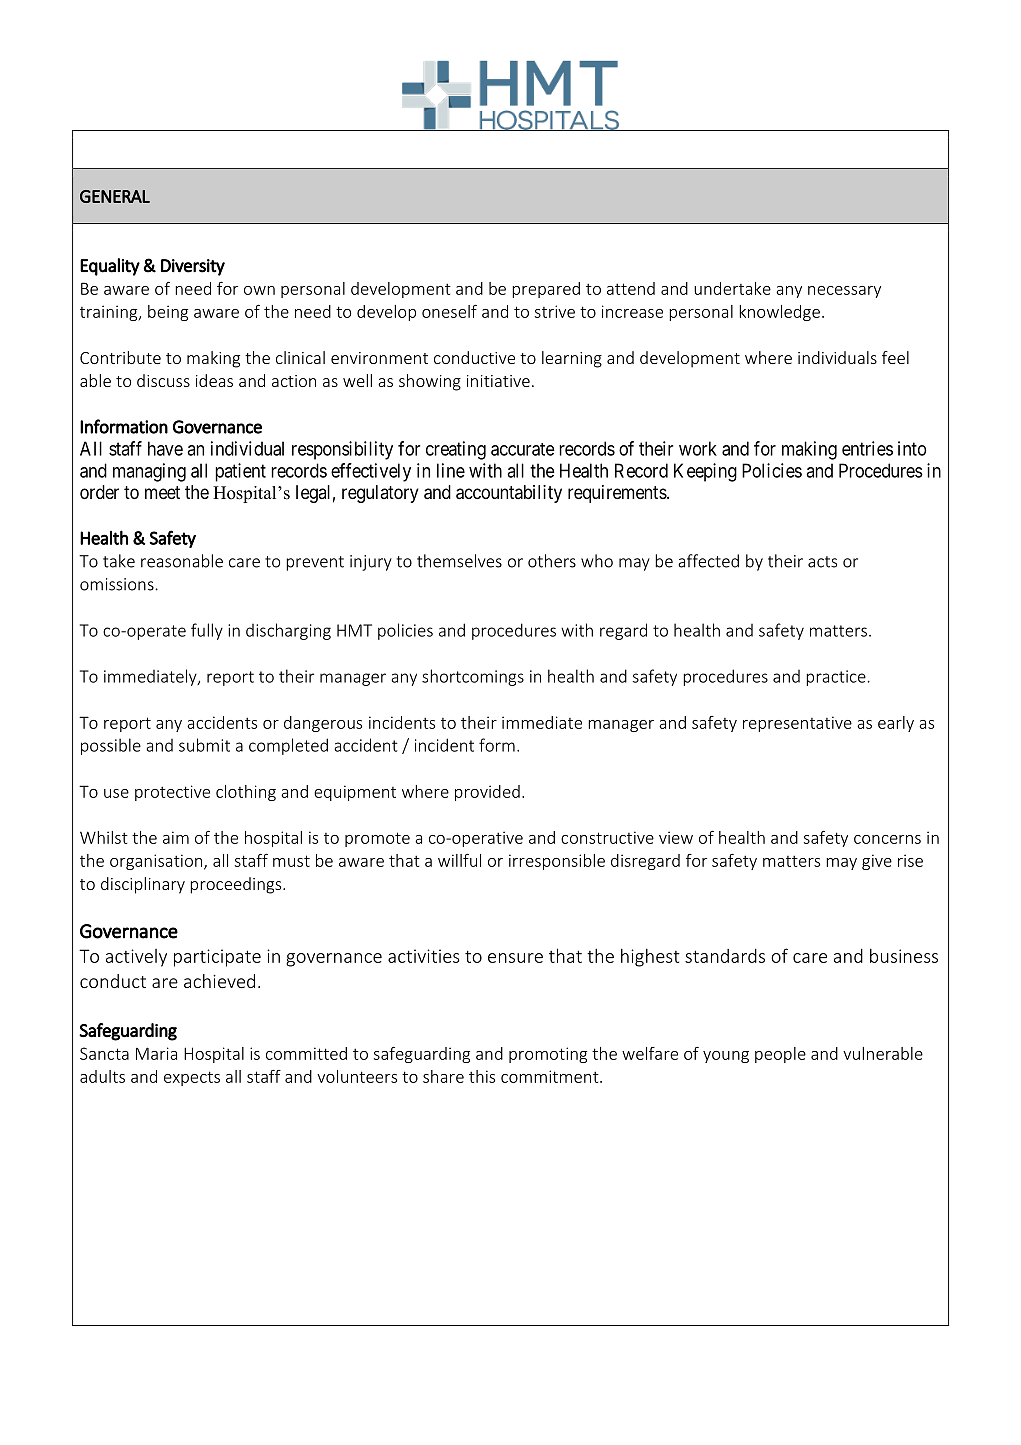 The width and height of the screenshot is (1021, 1445). What do you see at coordinates (822, 562) in the screenshot?
I see `acts` at bounding box center [822, 562].
